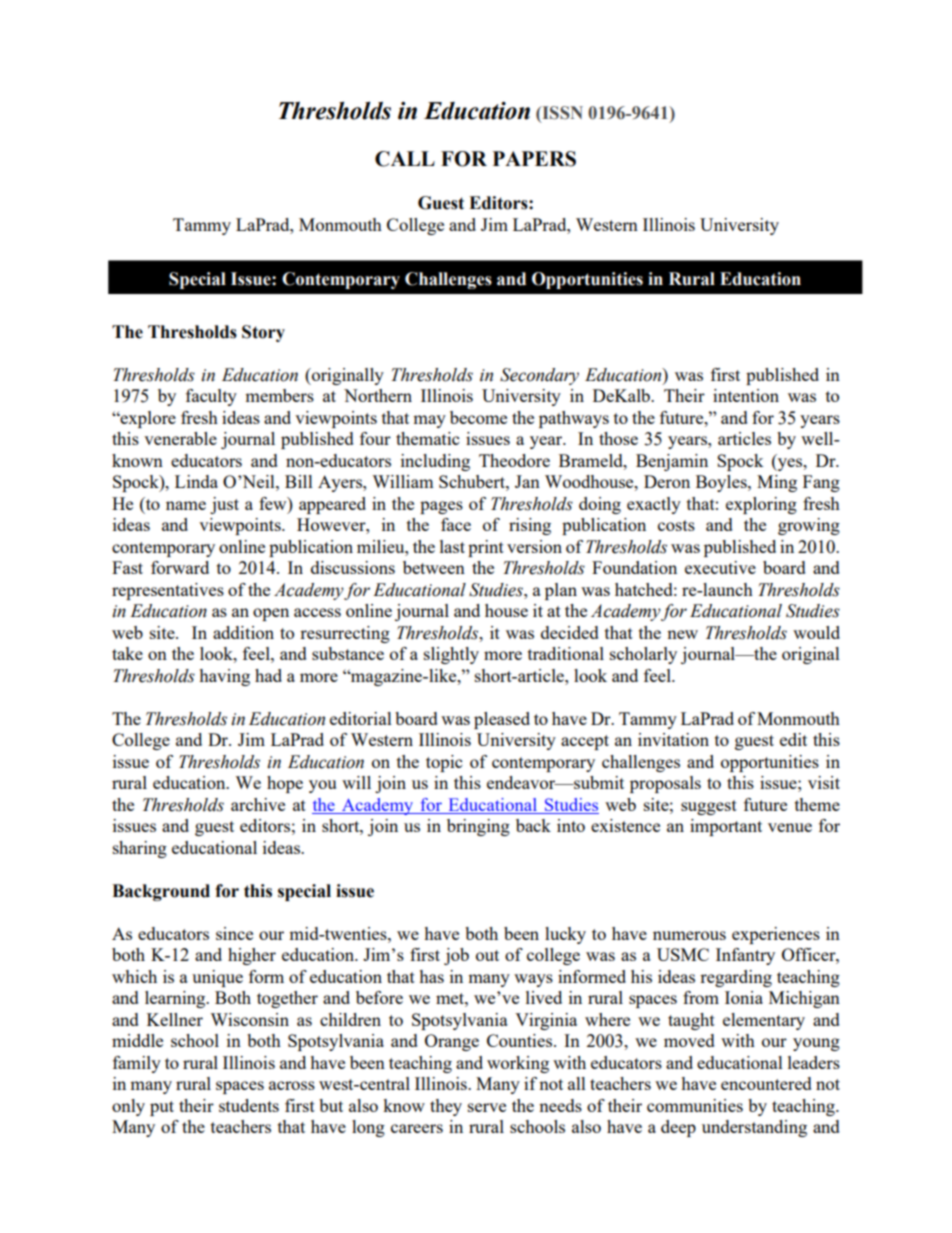  I want to click on important, so click(726, 827).
